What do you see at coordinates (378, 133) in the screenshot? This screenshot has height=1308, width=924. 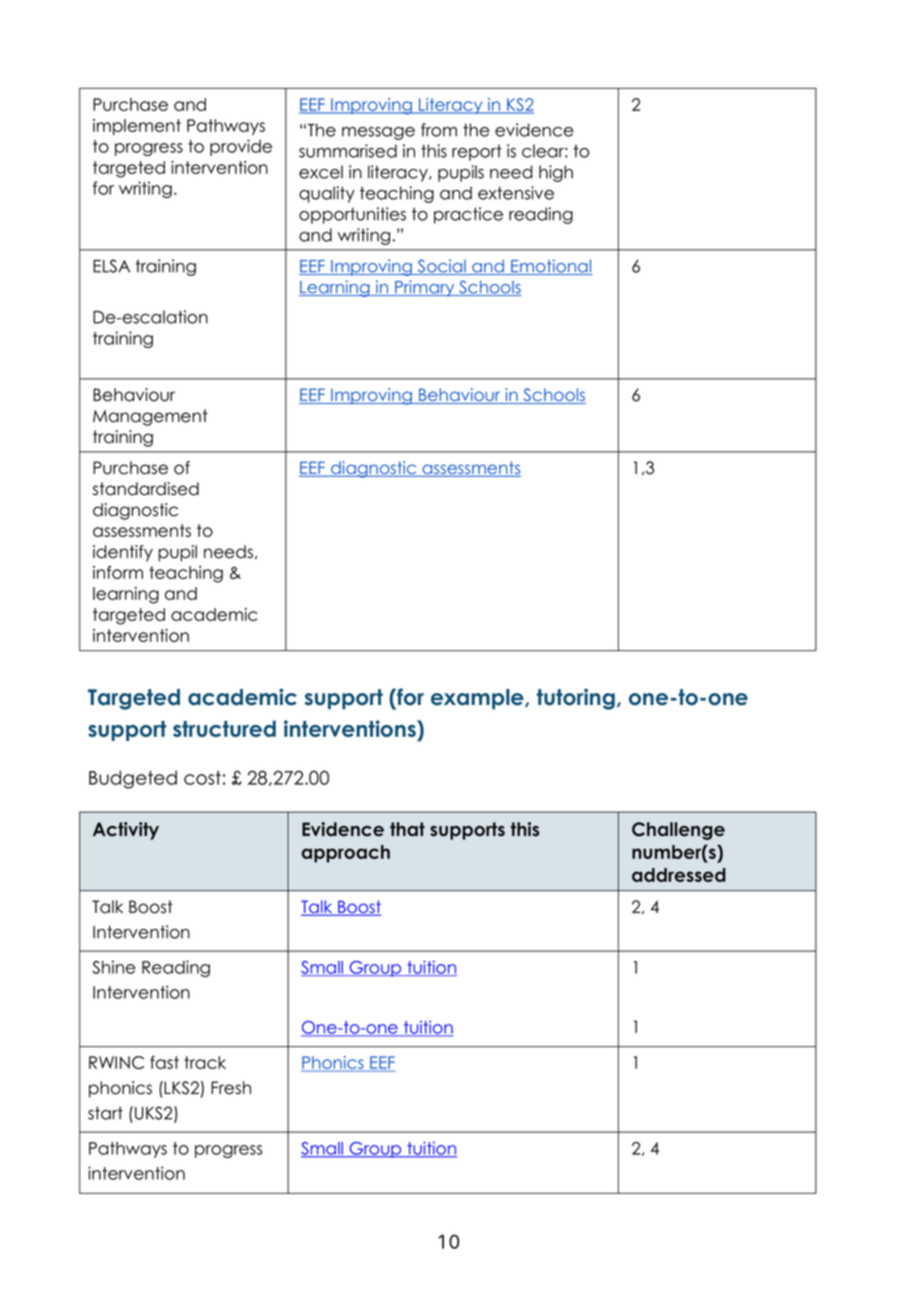 I see `message` at bounding box center [378, 133].
